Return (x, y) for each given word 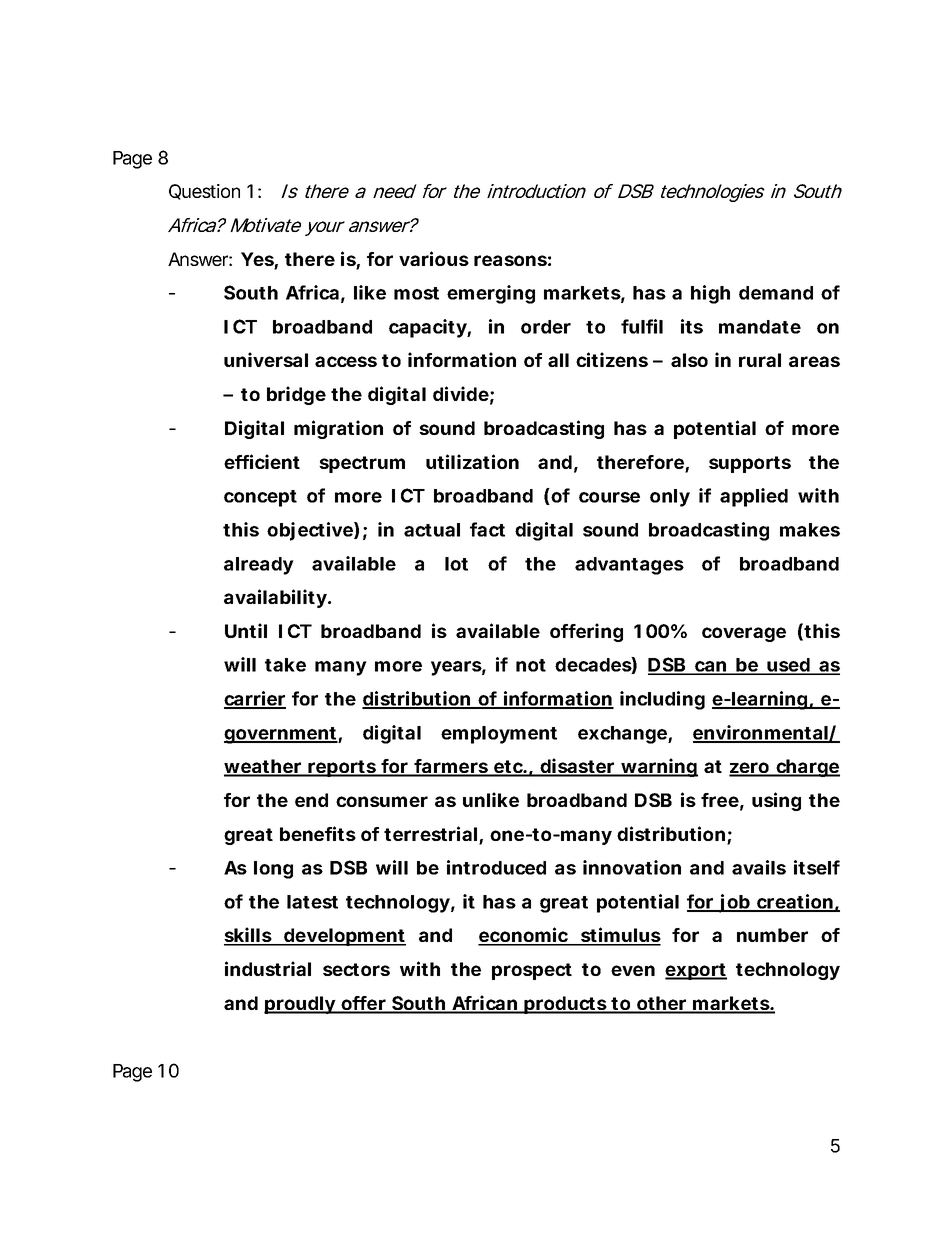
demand (776, 293)
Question (204, 192)
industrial (268, 968)
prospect (532, 971)
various (434, 258)
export (696, 971)
